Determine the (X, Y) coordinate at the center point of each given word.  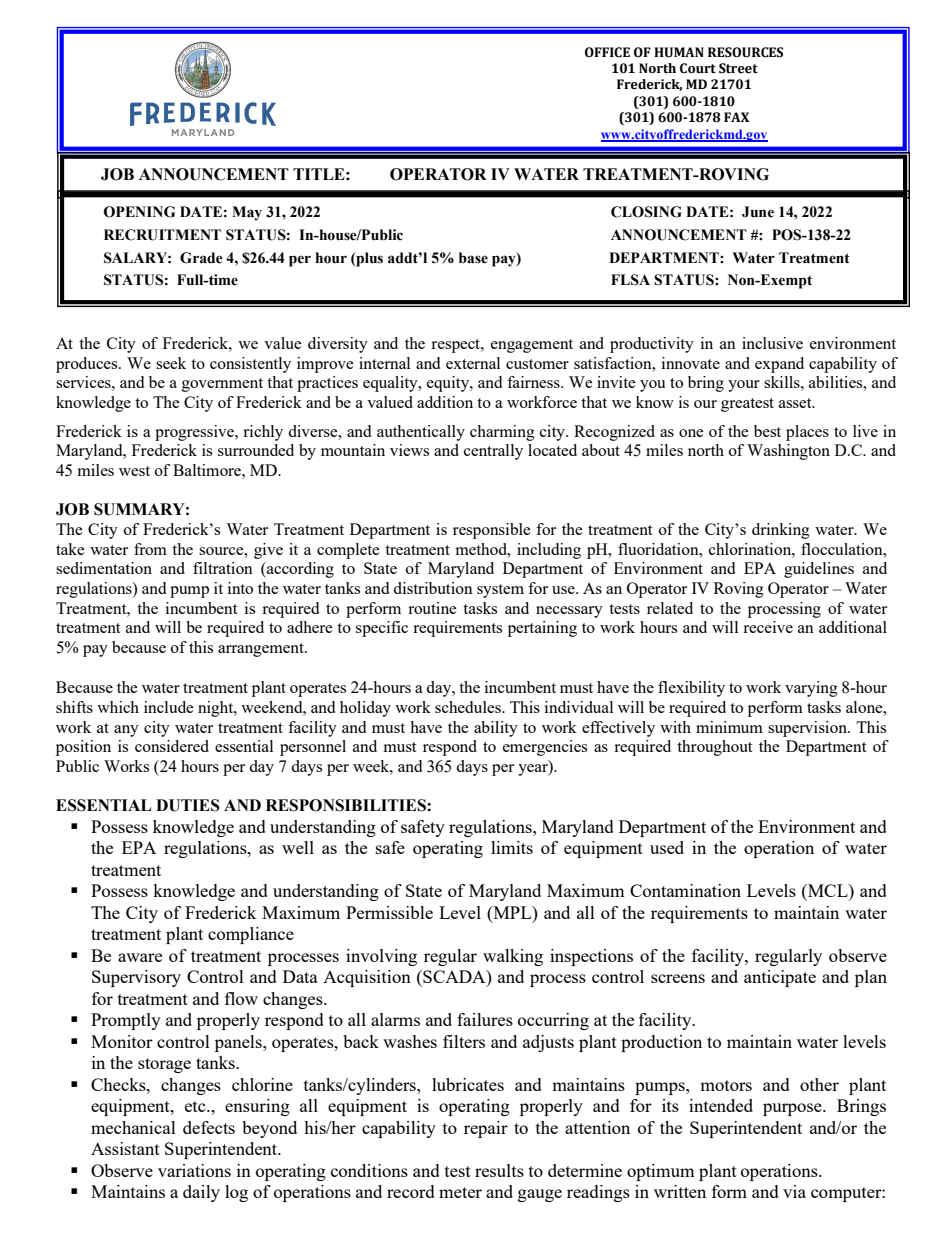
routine (432, 608)
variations (194, 1170)
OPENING (139, 212)
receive (768, 627)
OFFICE (607, 52)
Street (738, 68)
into (240, 588)
